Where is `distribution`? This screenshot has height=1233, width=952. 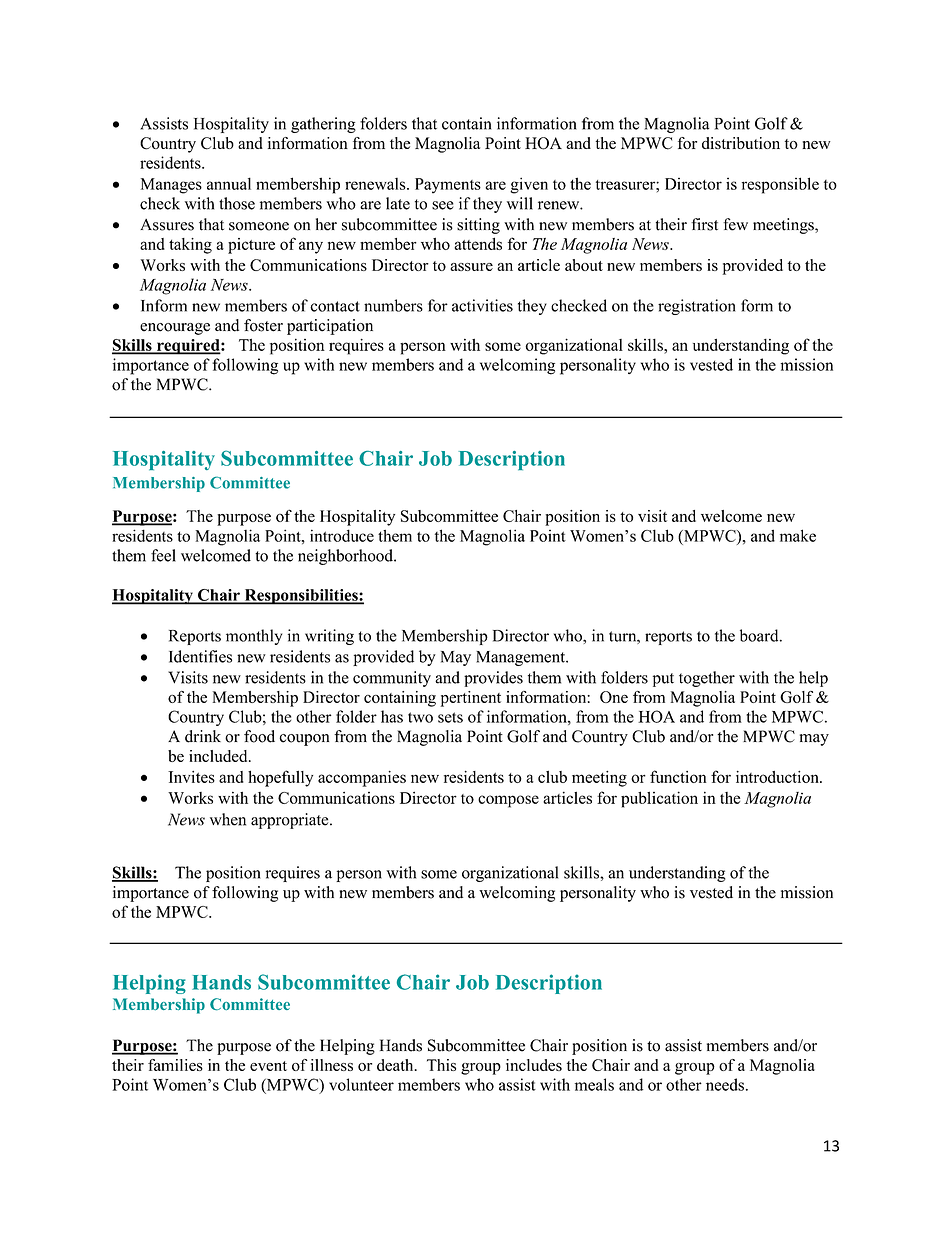 distribution is located at coordinates (741, 143).
